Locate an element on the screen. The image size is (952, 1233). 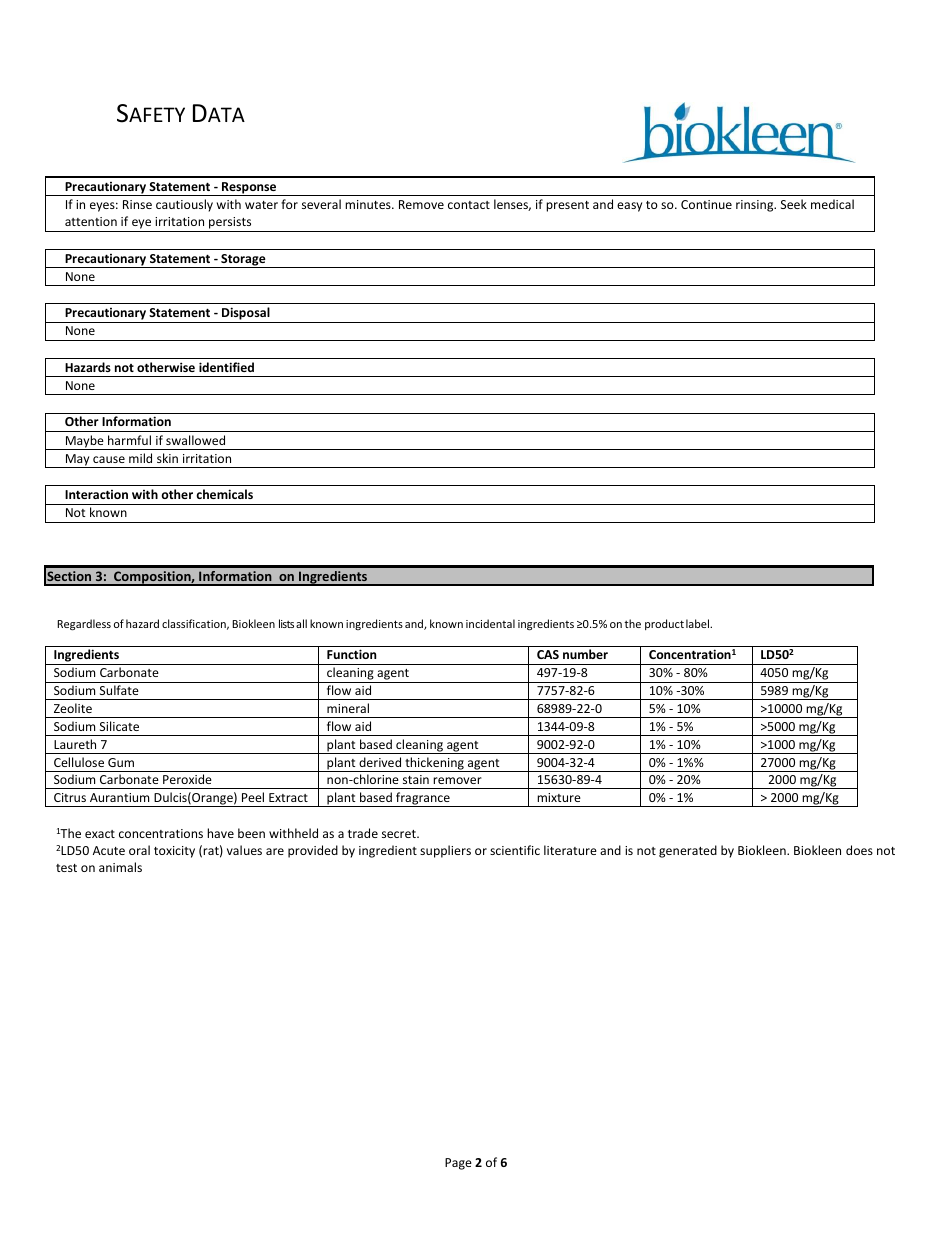
number is located at coordinates (585, 654).
